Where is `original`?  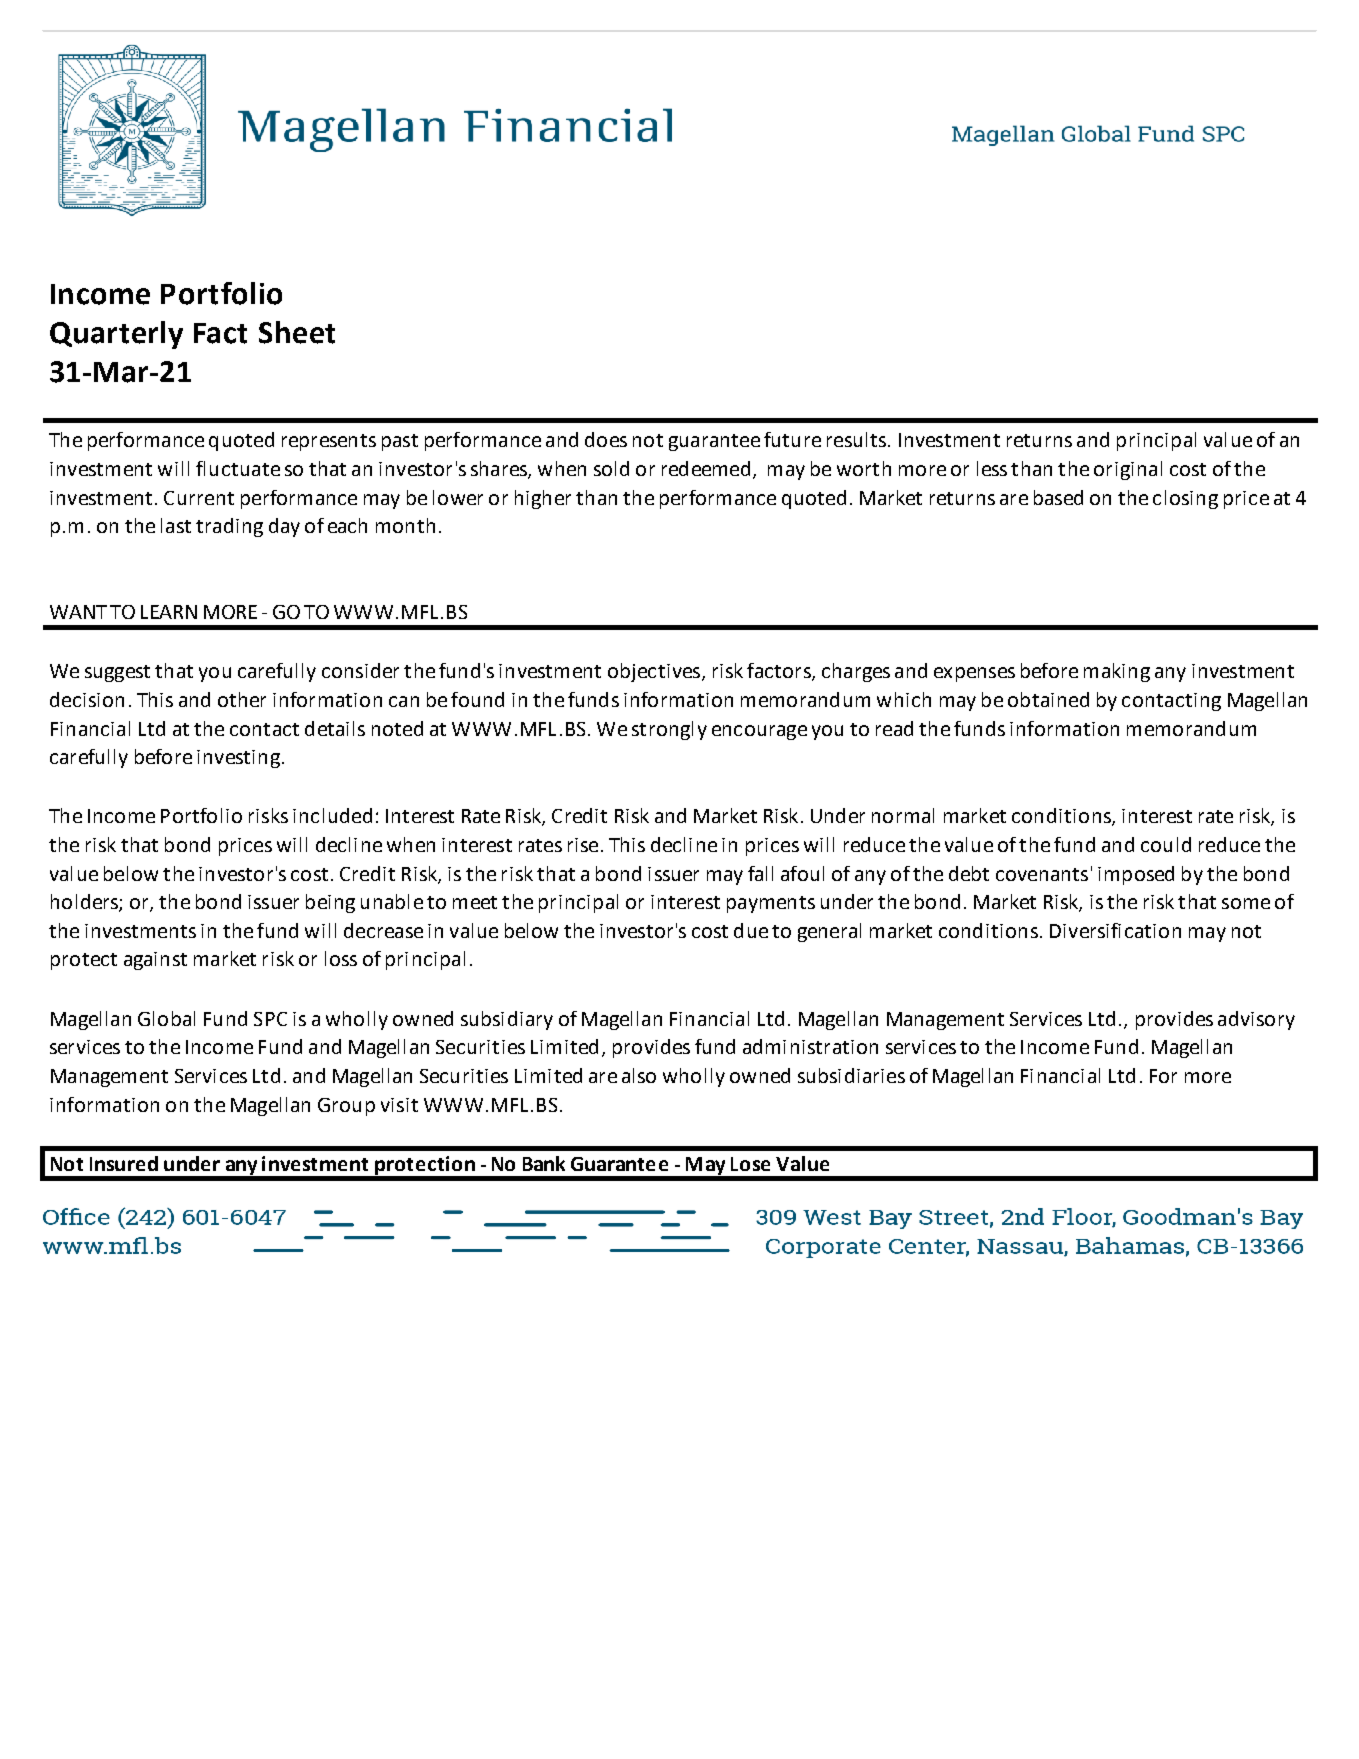 original is located at coordinates (1128, 470).
